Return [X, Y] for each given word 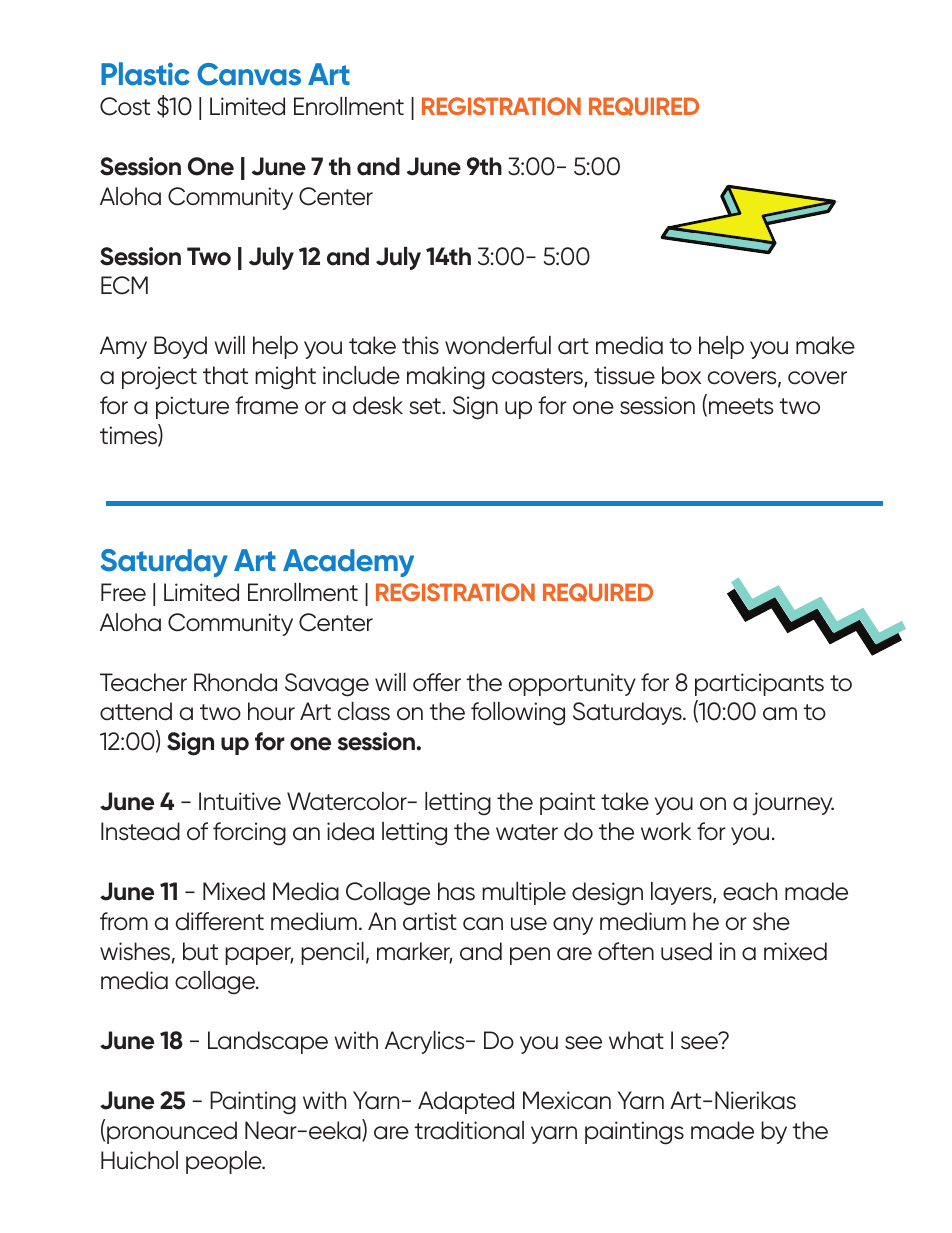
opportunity [572, 684]
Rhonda [235, 682]
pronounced [172, 1132]
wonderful [498, 345]
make [825, 345]
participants [759, 684]
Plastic [145, 74]
